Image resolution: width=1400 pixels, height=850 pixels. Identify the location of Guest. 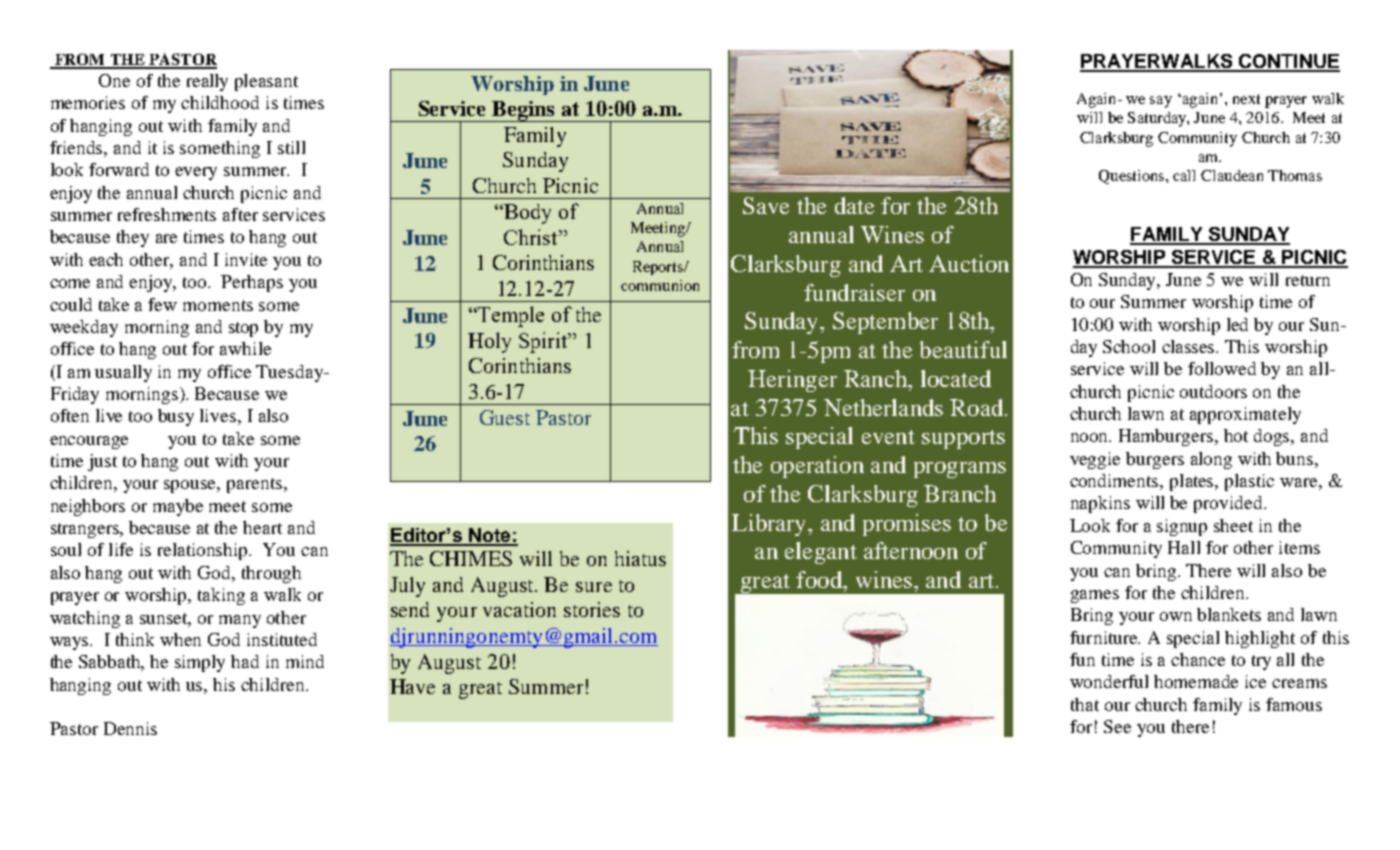
(505, 417).
